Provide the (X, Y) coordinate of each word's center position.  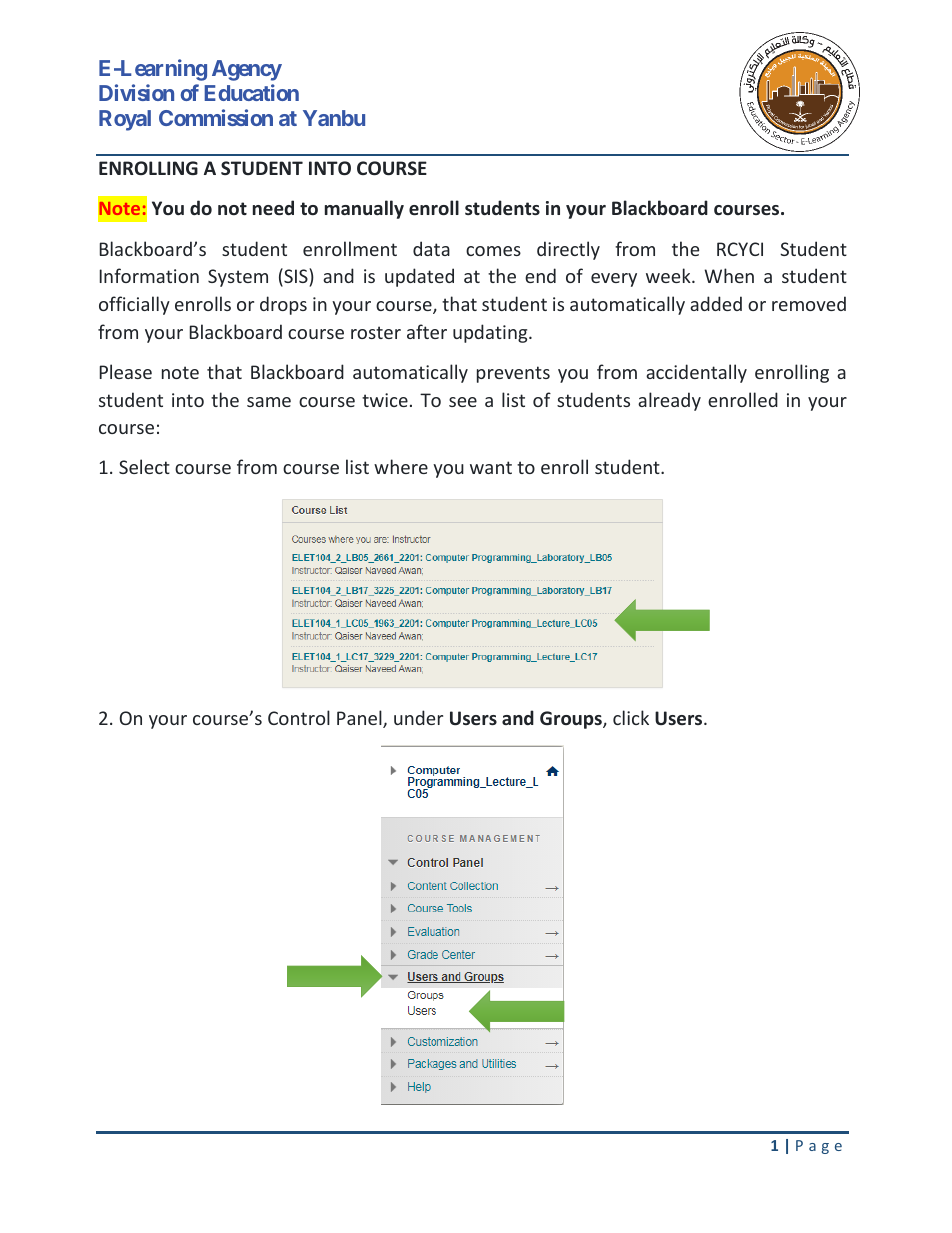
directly (568, 250)
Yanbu (334, 118)
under (418, 717)
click (631, 717)
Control (299, 717)
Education (252, 92)
